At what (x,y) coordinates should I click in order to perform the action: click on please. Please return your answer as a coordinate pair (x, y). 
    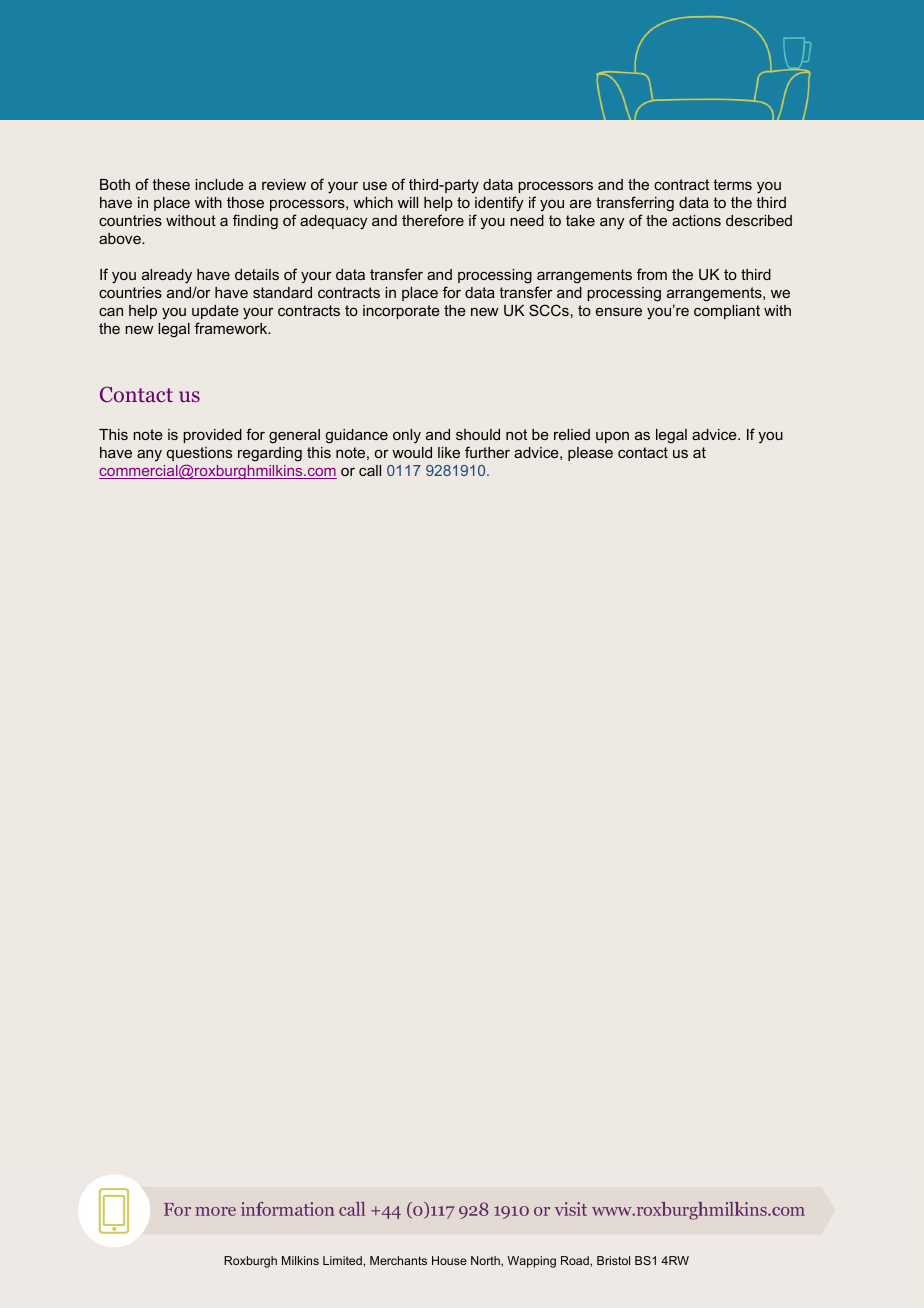
    Looking at the image, I should click on (590, 454).
